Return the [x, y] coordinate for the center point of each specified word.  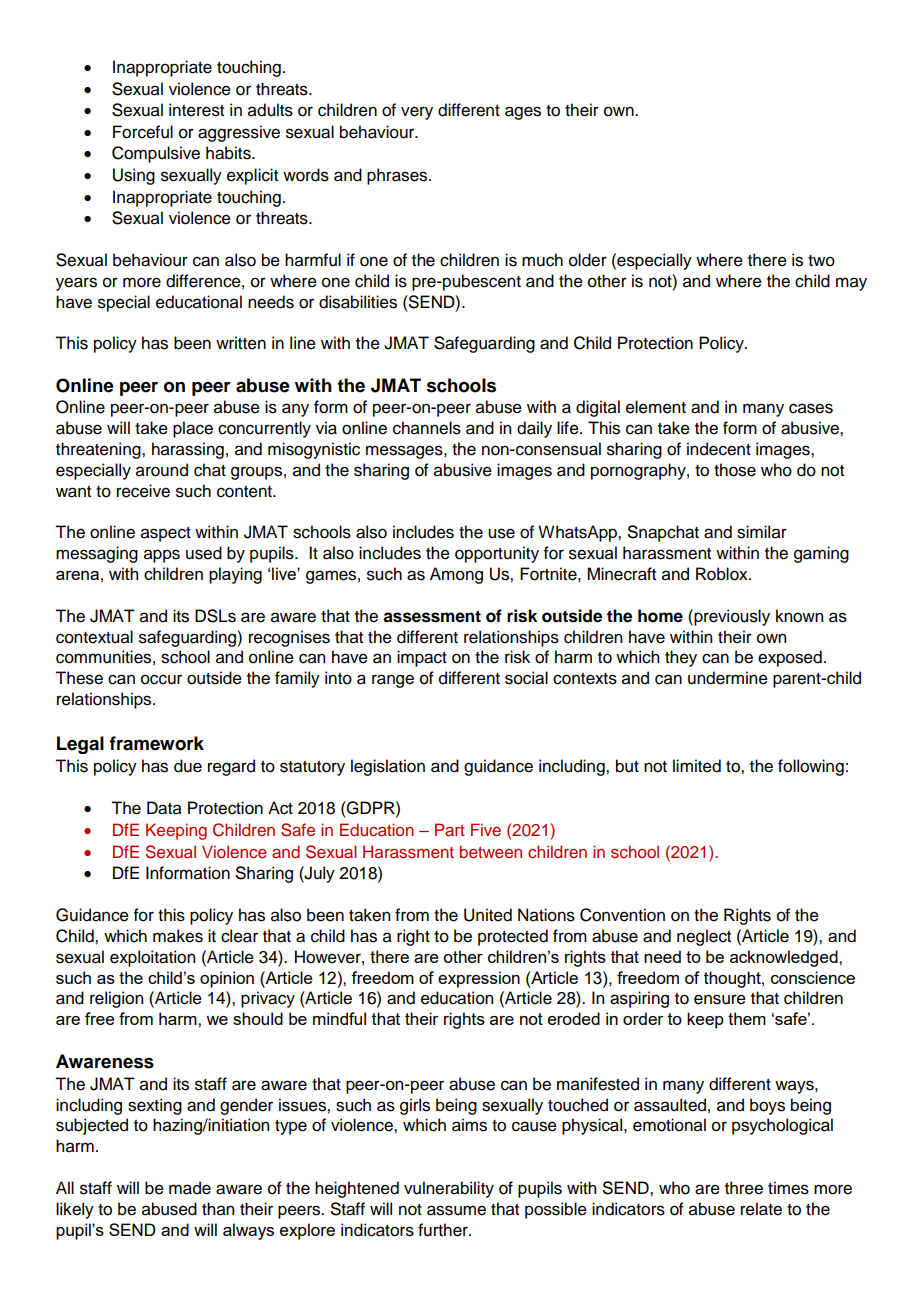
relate [761, 1209]
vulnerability [449, 1189]
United [488, 915]
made [190, 1188]
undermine [728, 678]
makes [178, 936]
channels [427, 428]
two [821, 261]
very [417, 113]
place [193, 429]
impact [422, 658]
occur [161, 679]
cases [811, 408]
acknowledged [785, 958]
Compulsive [156, 154]
